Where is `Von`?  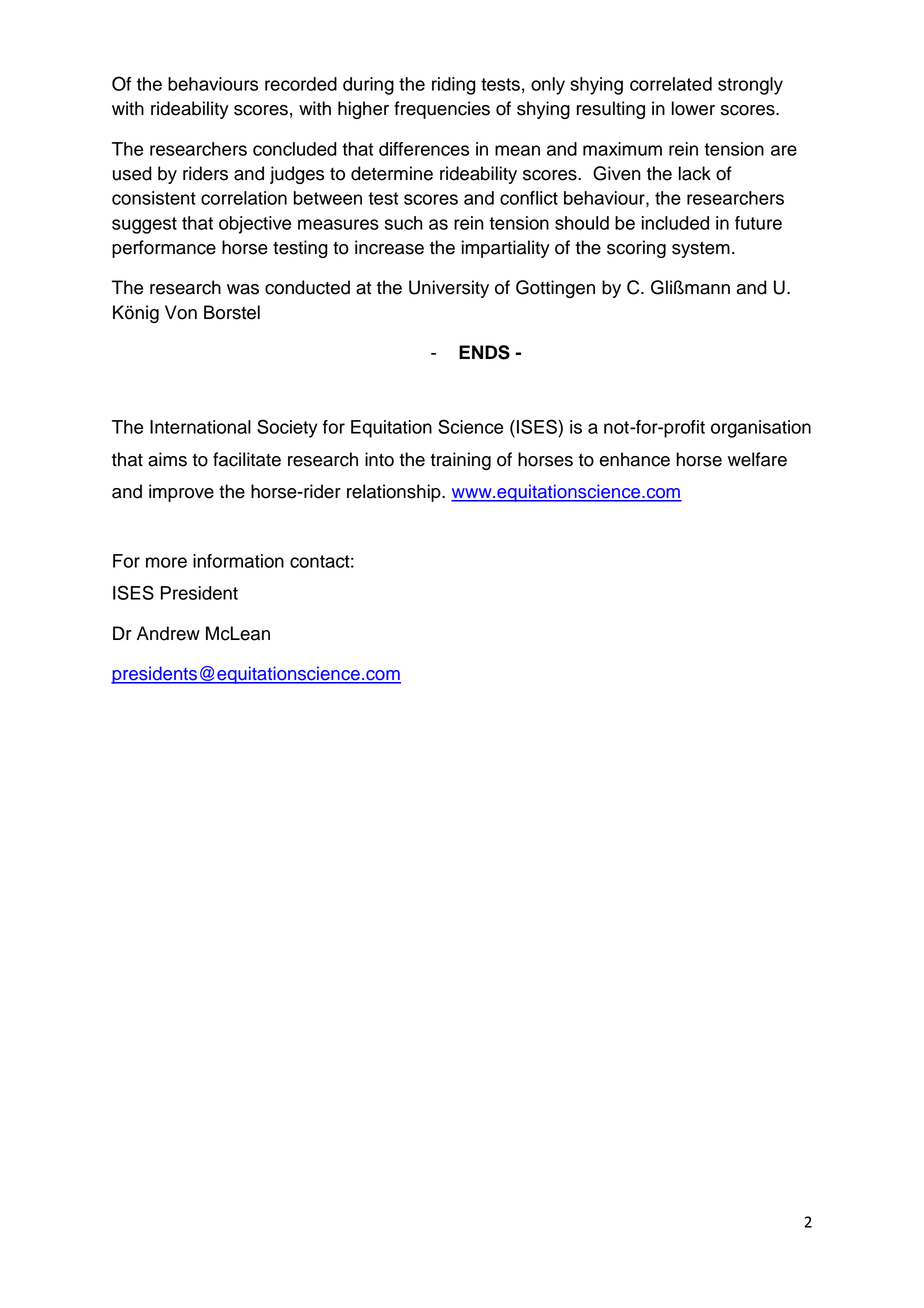
Von is located at coordinates (181, 312).
